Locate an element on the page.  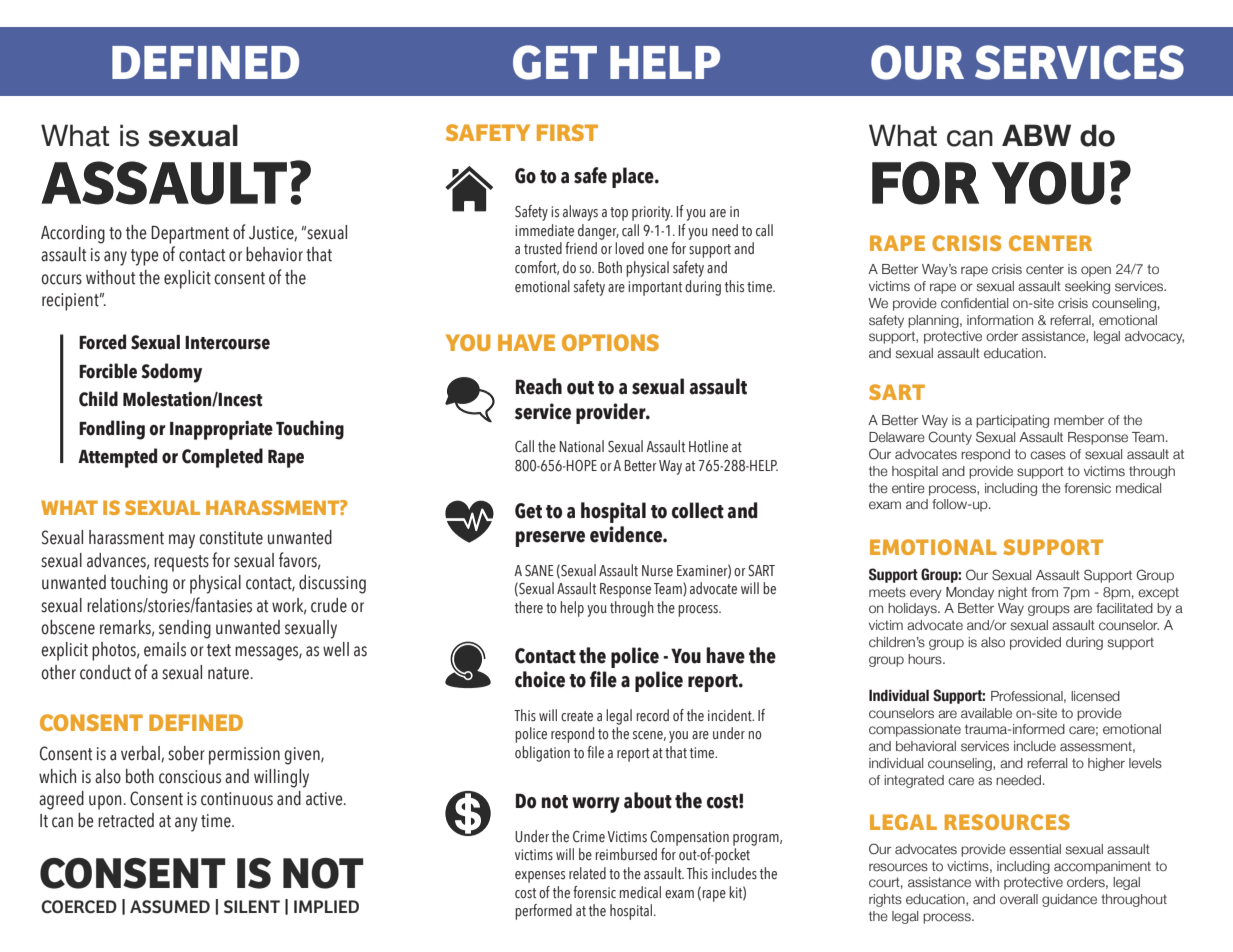
Sodomy is located at coordinates (171, 373).
